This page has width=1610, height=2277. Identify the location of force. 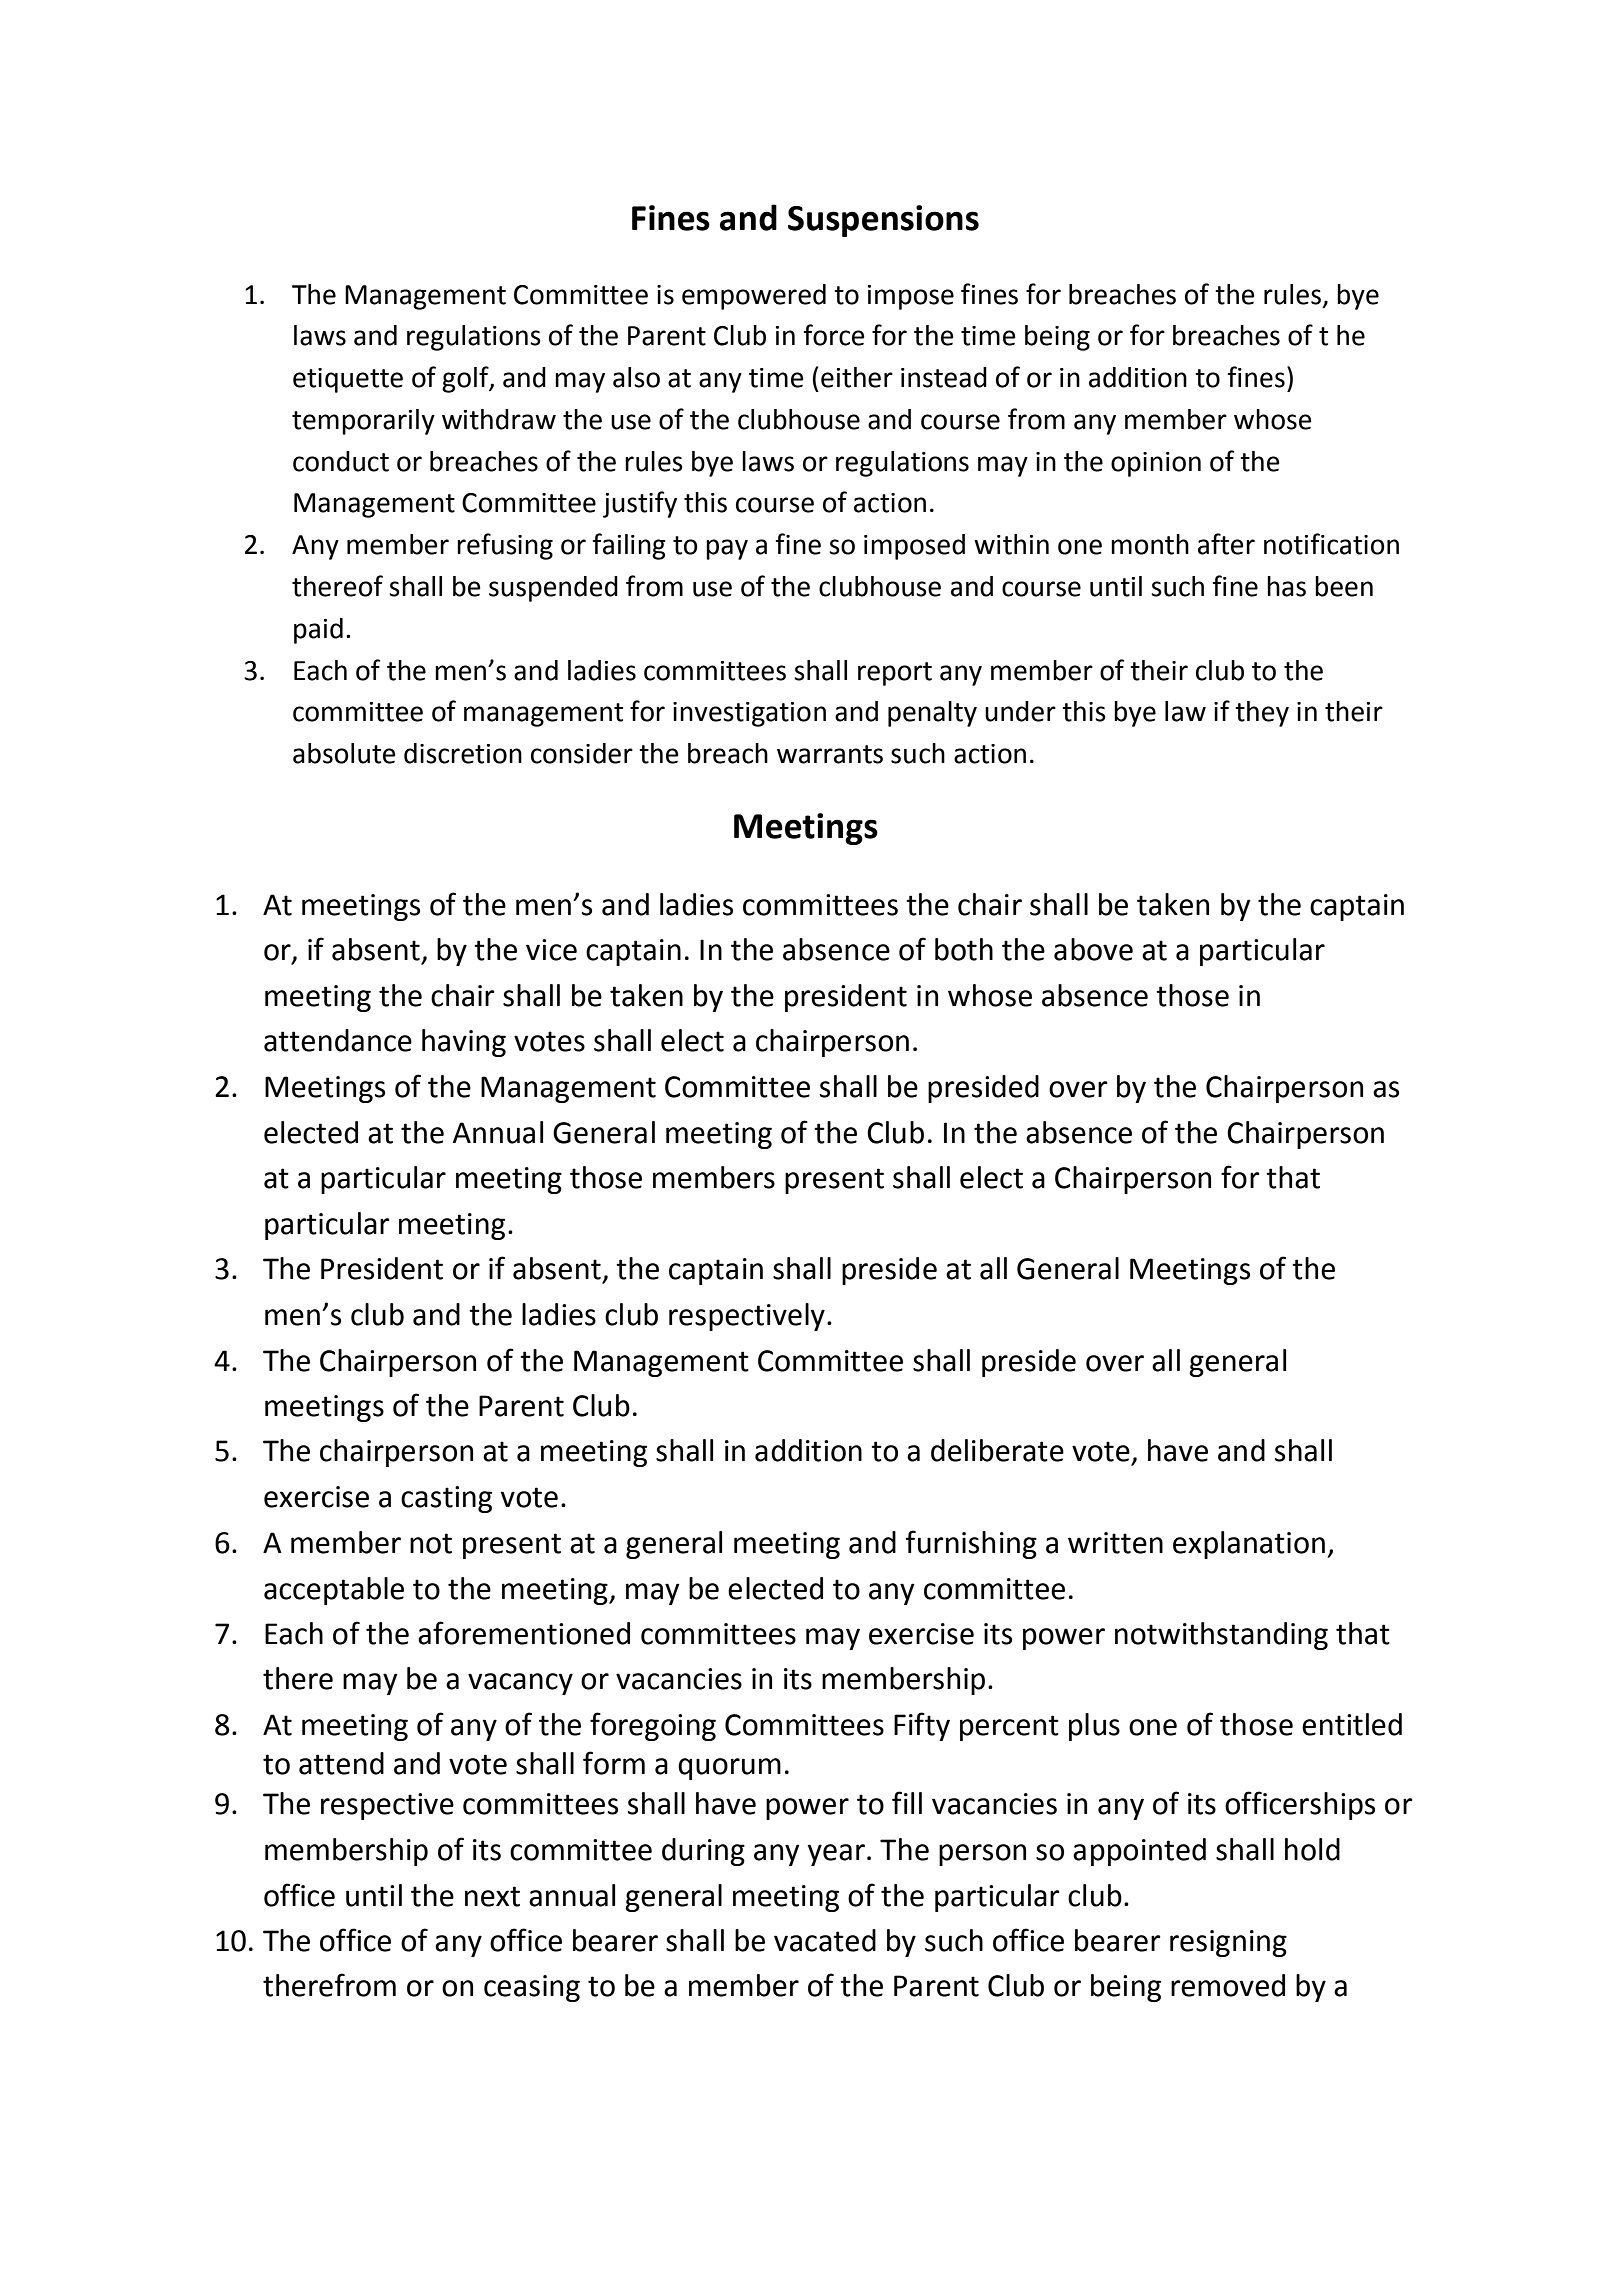
(834, 335).
